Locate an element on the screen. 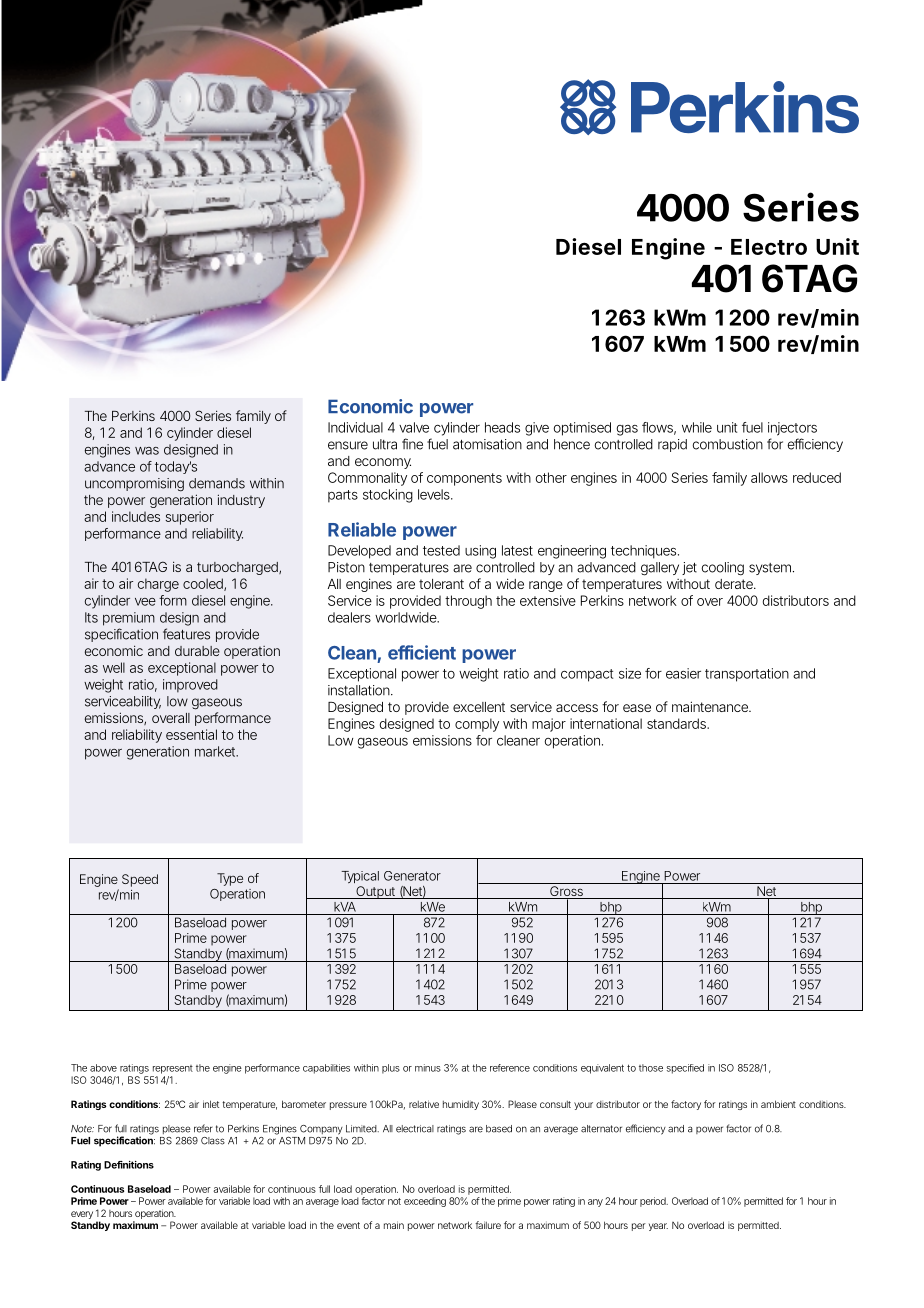  specified is located at coordinates (685, 1069).
